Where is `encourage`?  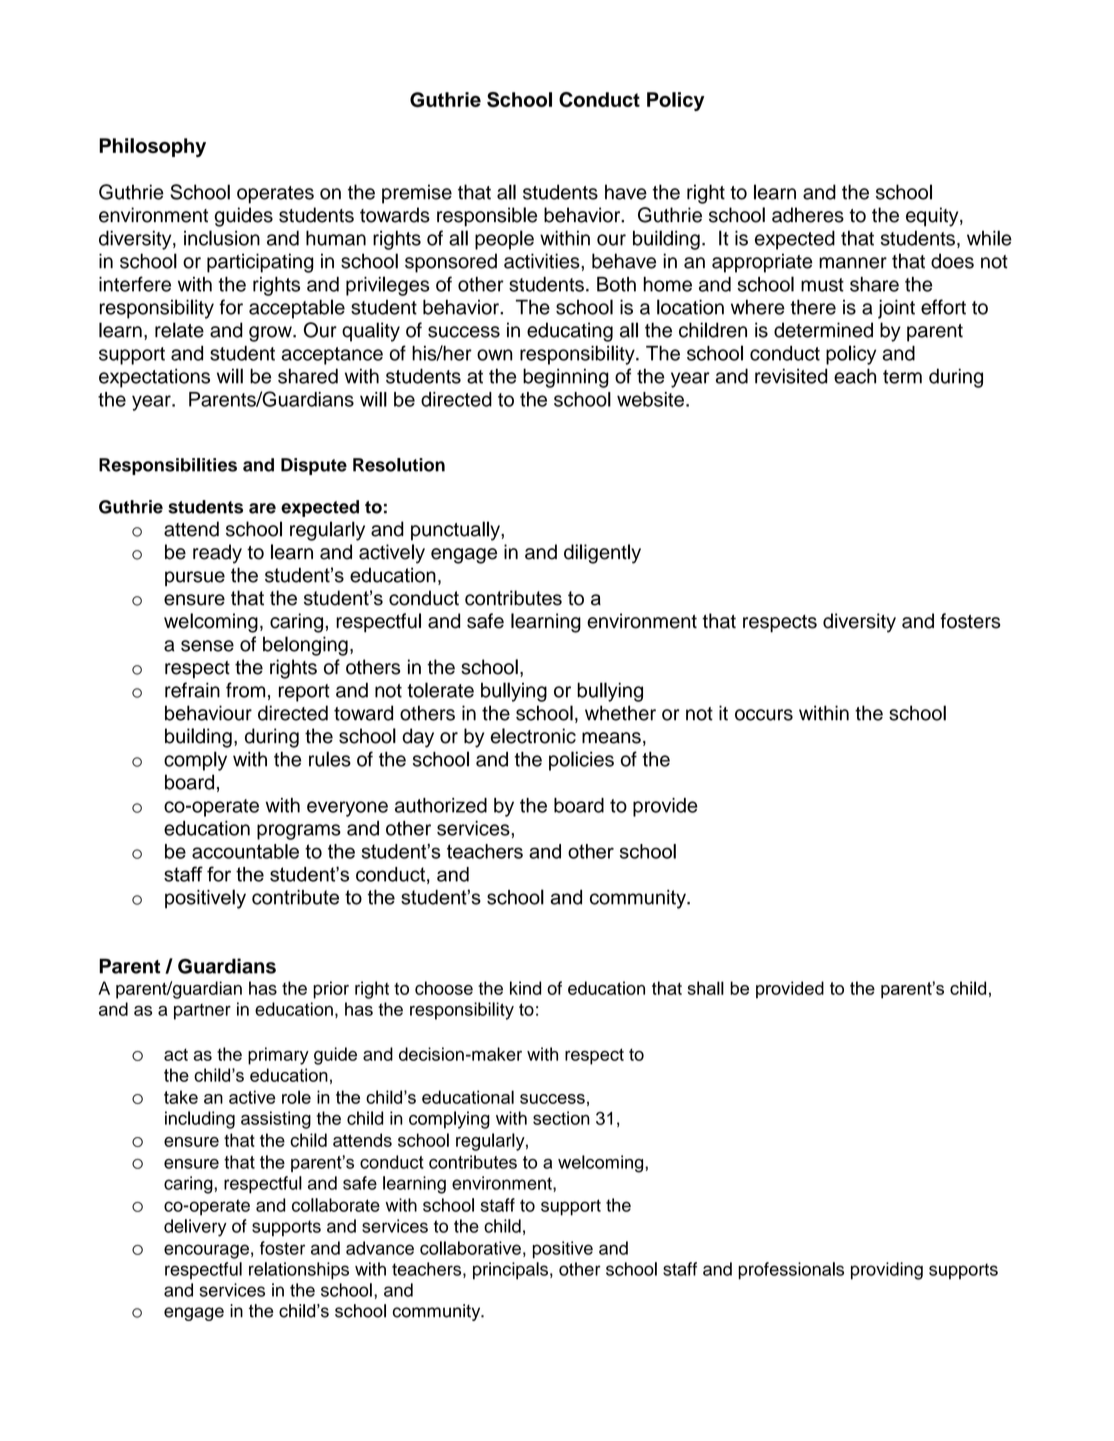 encourage is located at coordinates (206, 1251).
